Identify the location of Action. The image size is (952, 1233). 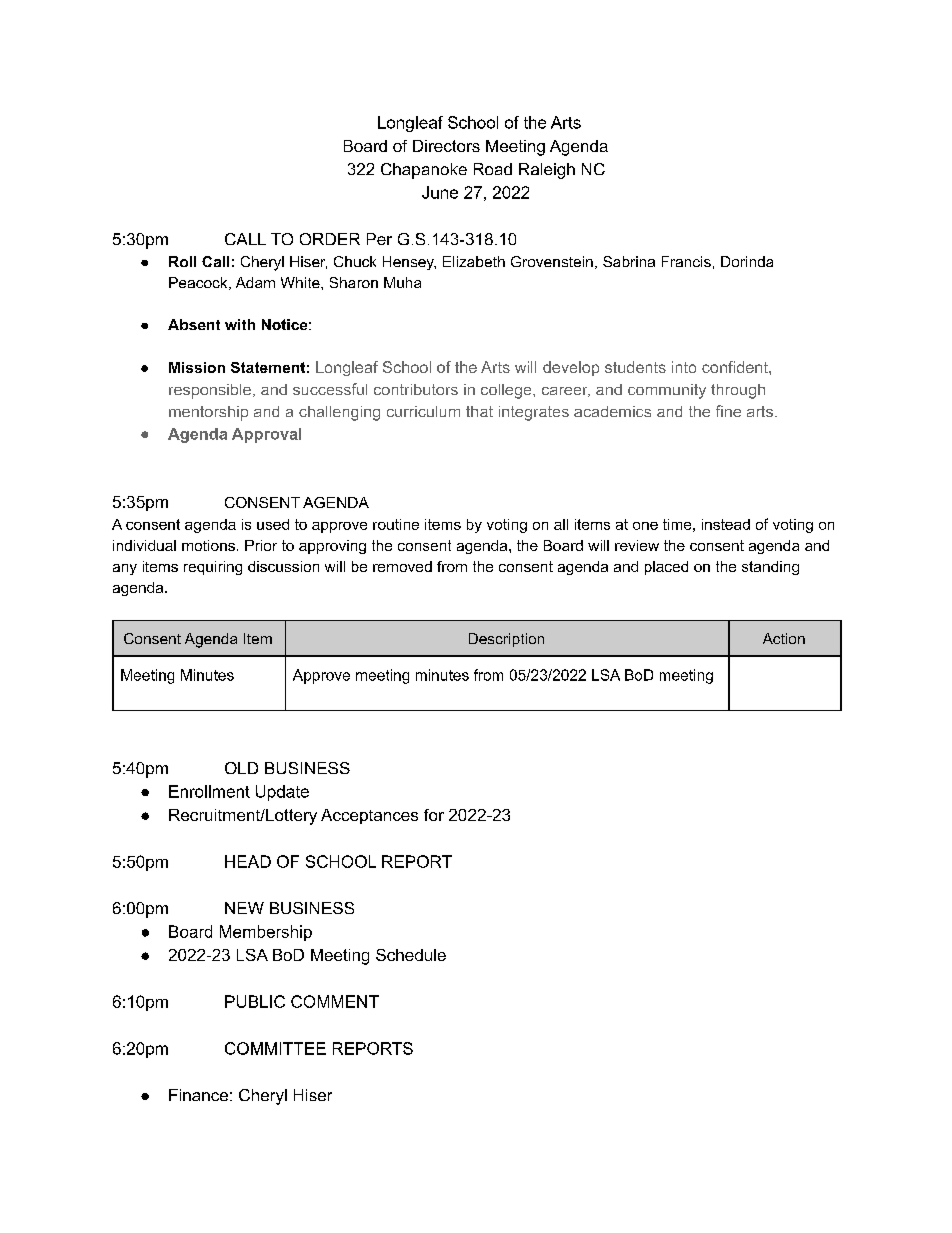
(784, 638).
